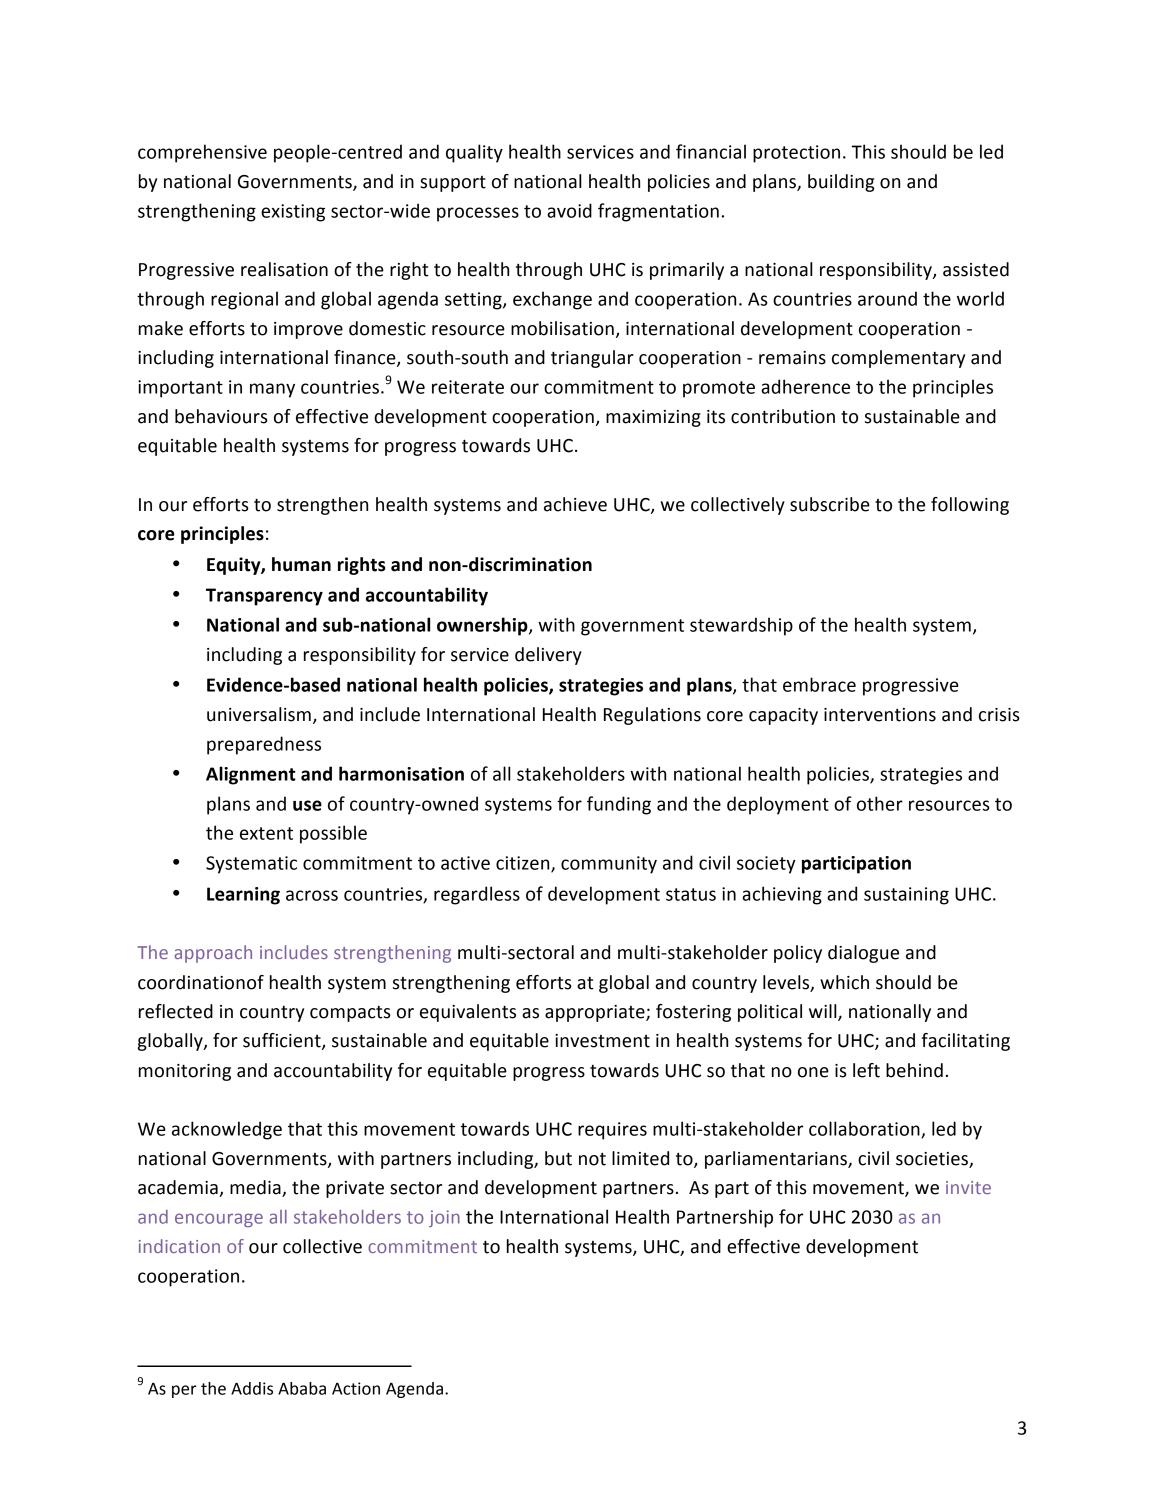 The width and height of the document is (1164, 1506). Describe the element at coordinates (293, 213) in the document. I see `existing` at that location.
